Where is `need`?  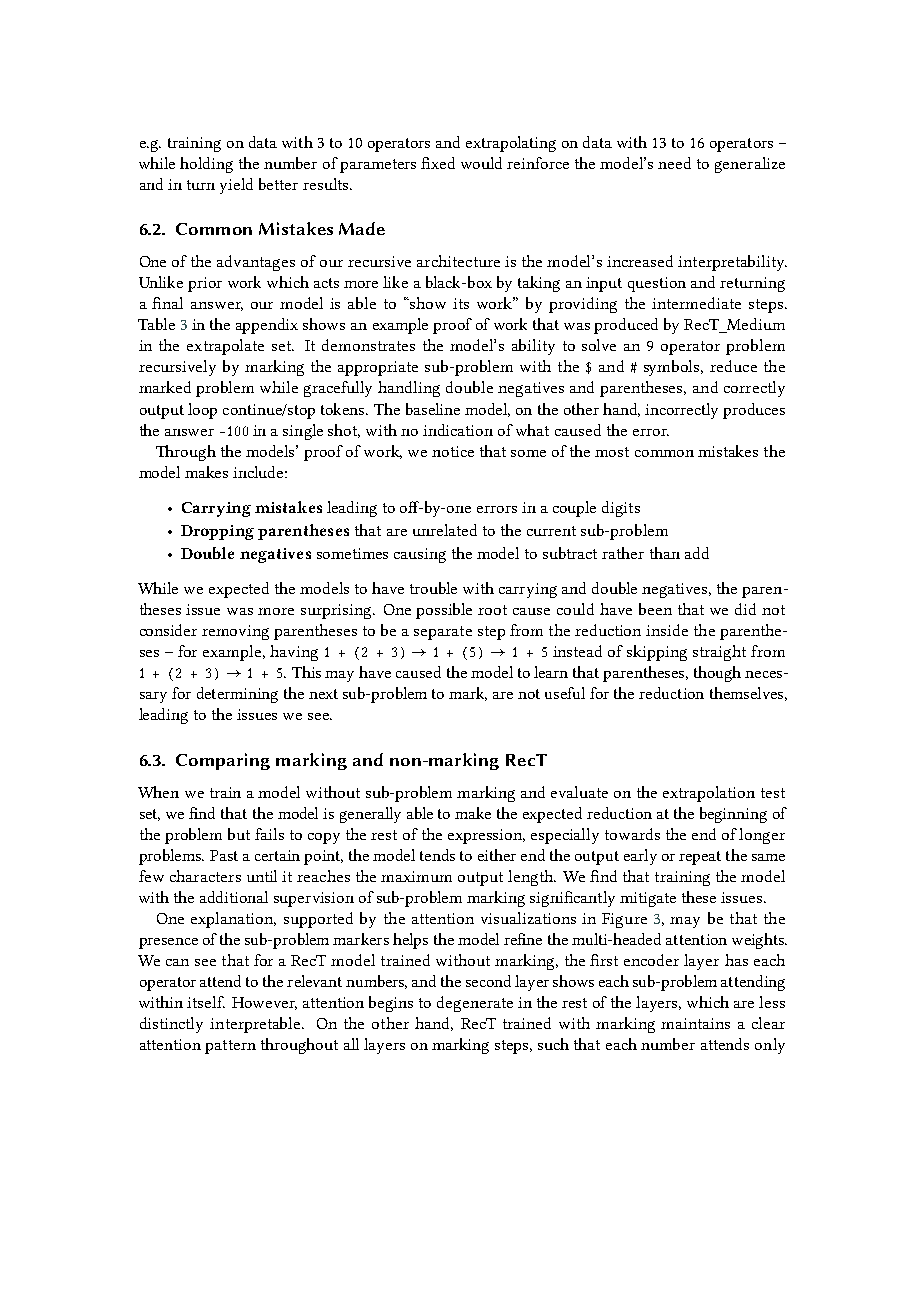 need is located at coordinates (674, 163).
